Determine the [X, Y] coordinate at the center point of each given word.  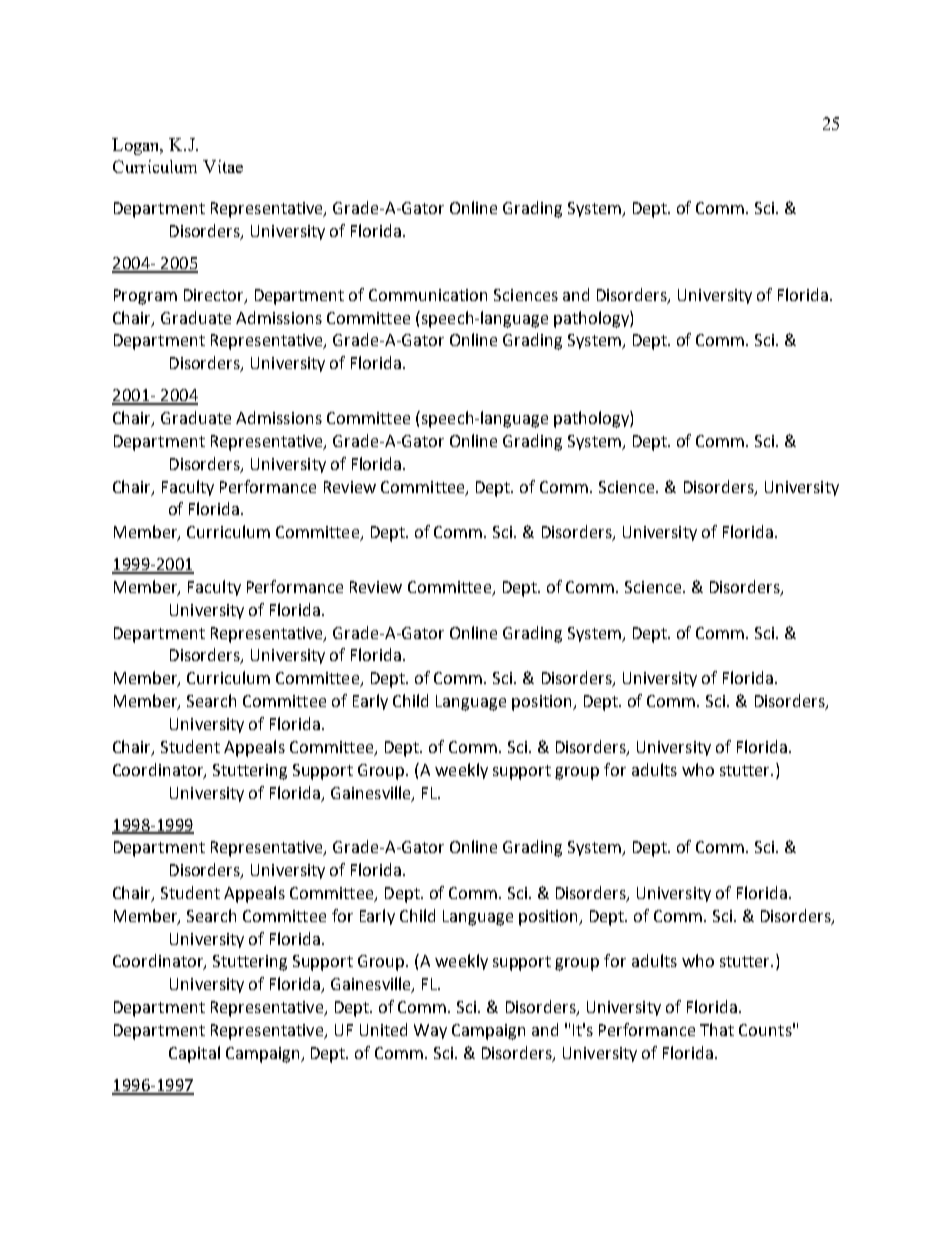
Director [215, 296]
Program [145, 297]
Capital [194, 1054]
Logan [137, 146]
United [383, 1029]
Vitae [223, 166]
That [717, 1029]
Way [430, 1031]
